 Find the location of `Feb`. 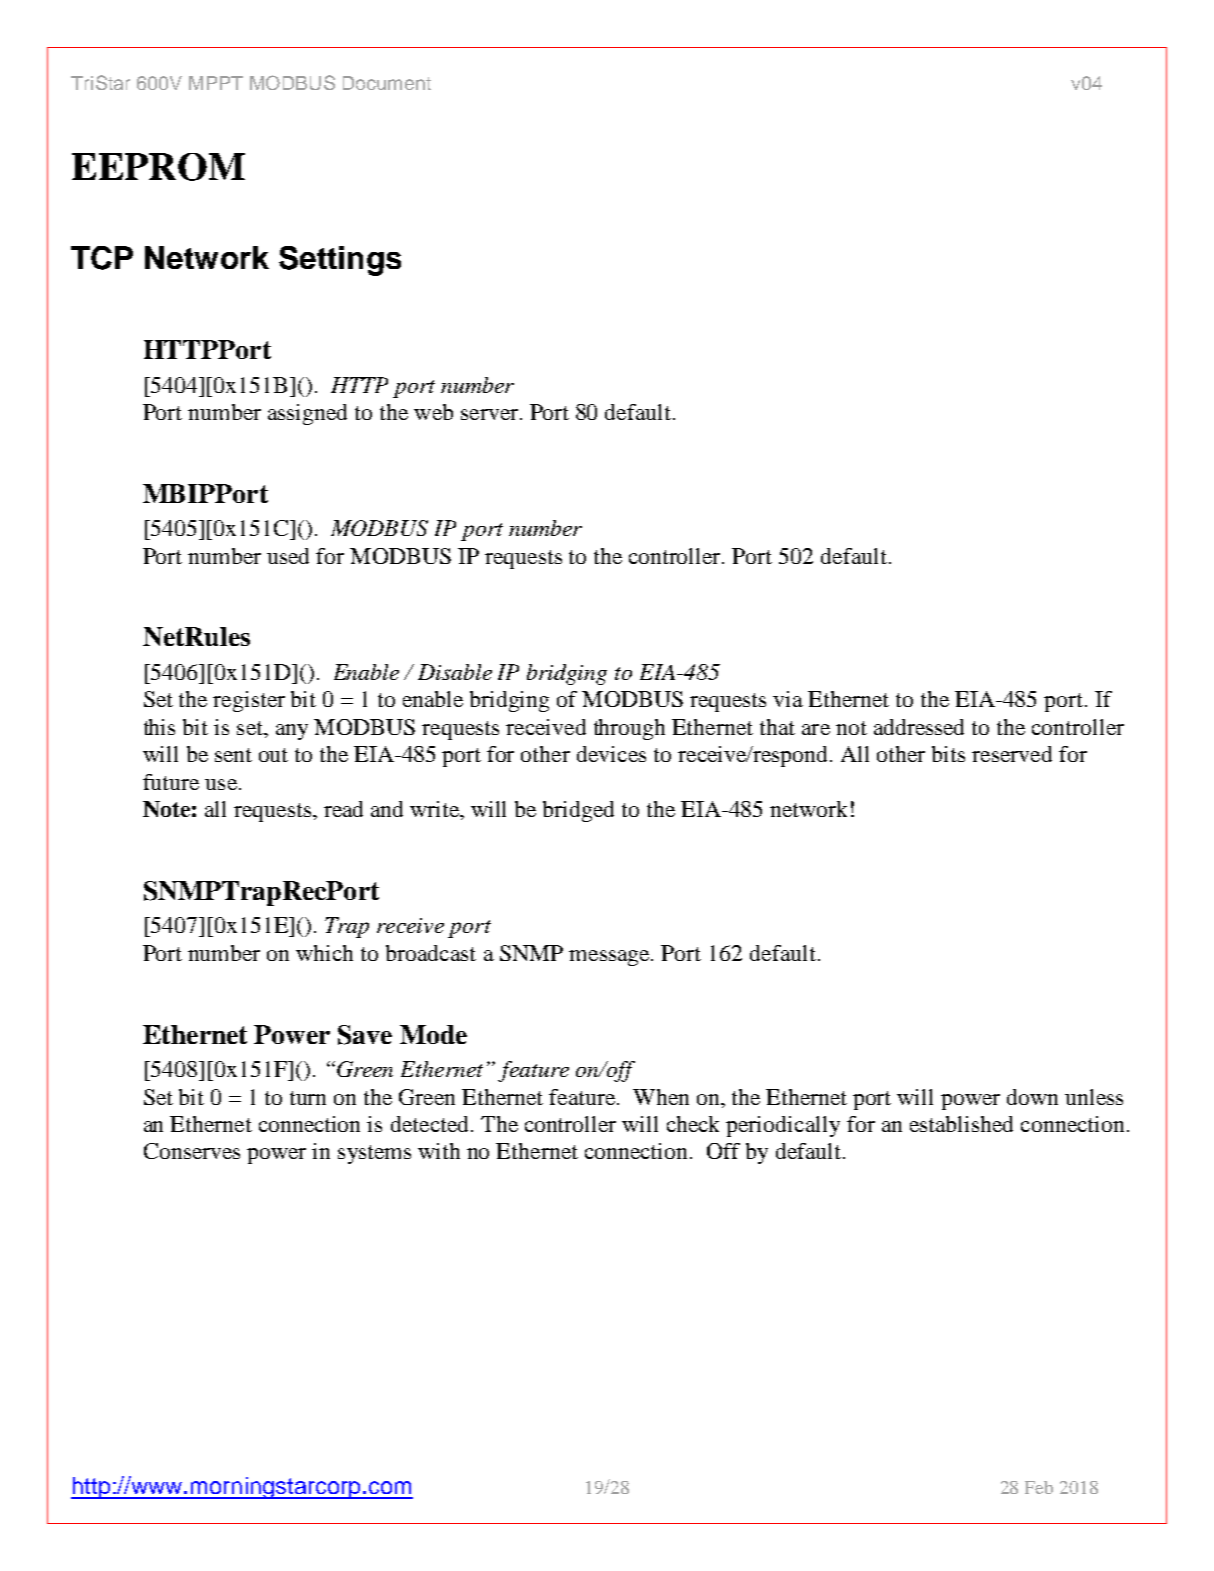

Feb is located at coordinates (1039, 1487).
